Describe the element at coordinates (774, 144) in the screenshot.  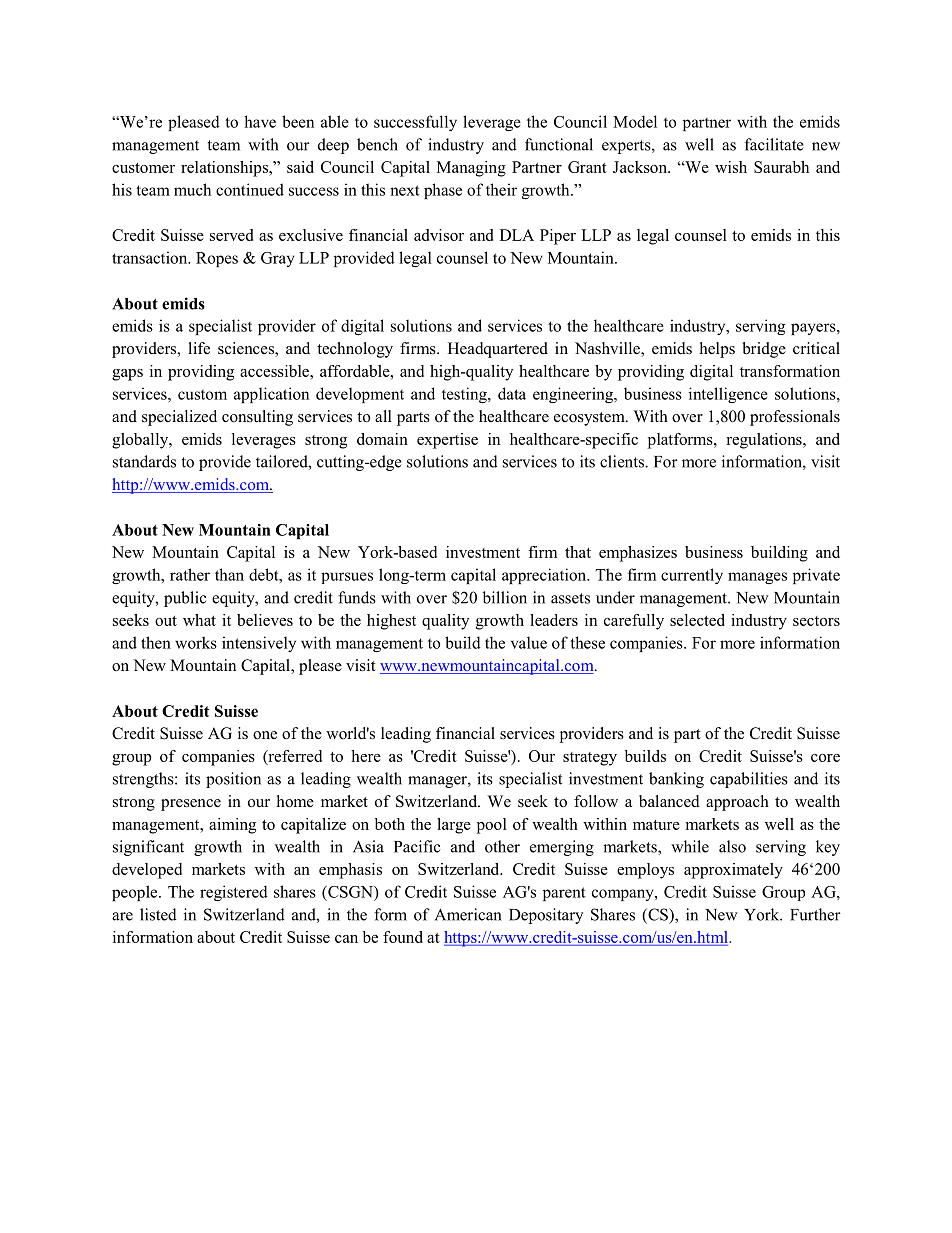
I see `facilitate` at that location.
